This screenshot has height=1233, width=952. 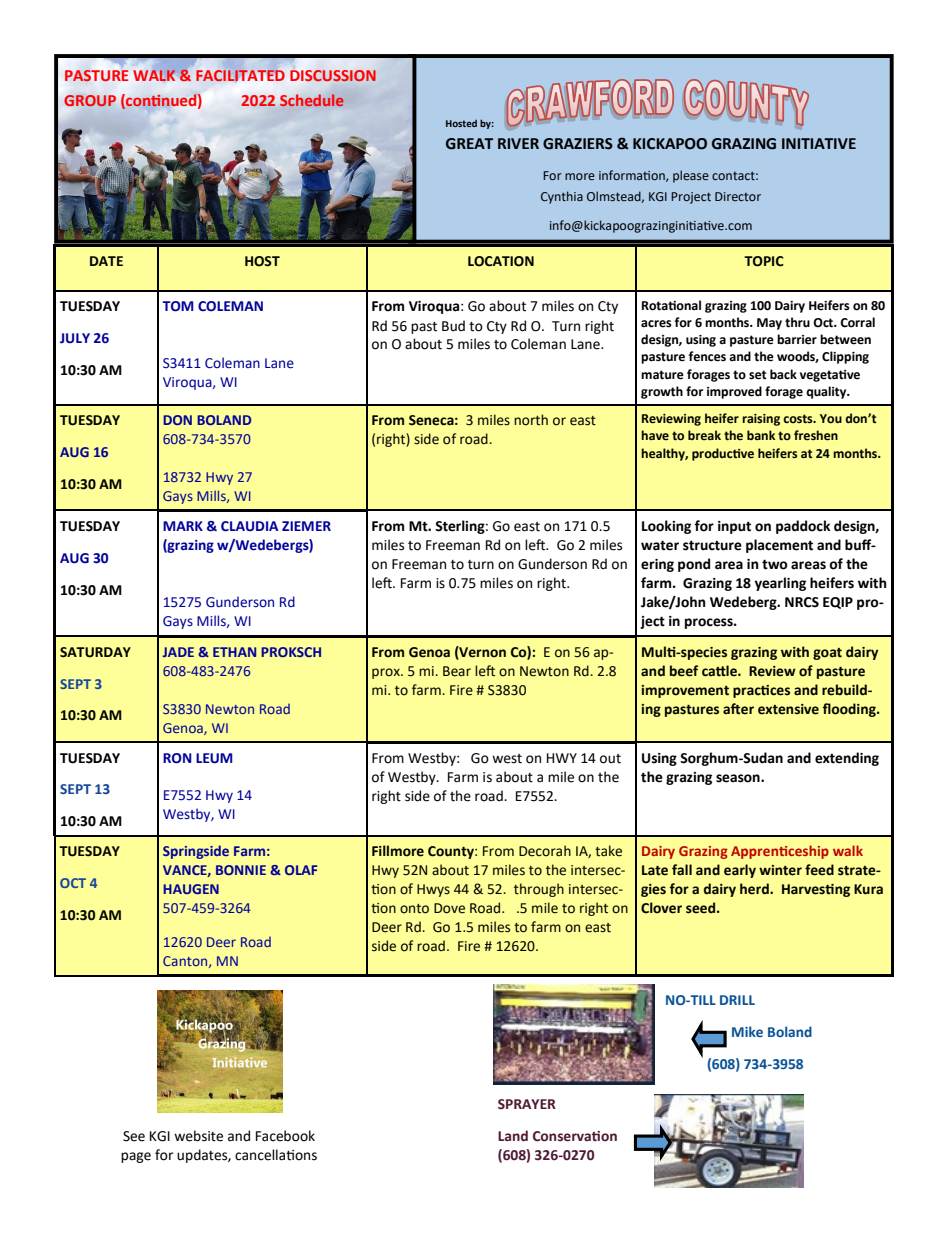 I want to click on please, so click(x=691, y=176).
